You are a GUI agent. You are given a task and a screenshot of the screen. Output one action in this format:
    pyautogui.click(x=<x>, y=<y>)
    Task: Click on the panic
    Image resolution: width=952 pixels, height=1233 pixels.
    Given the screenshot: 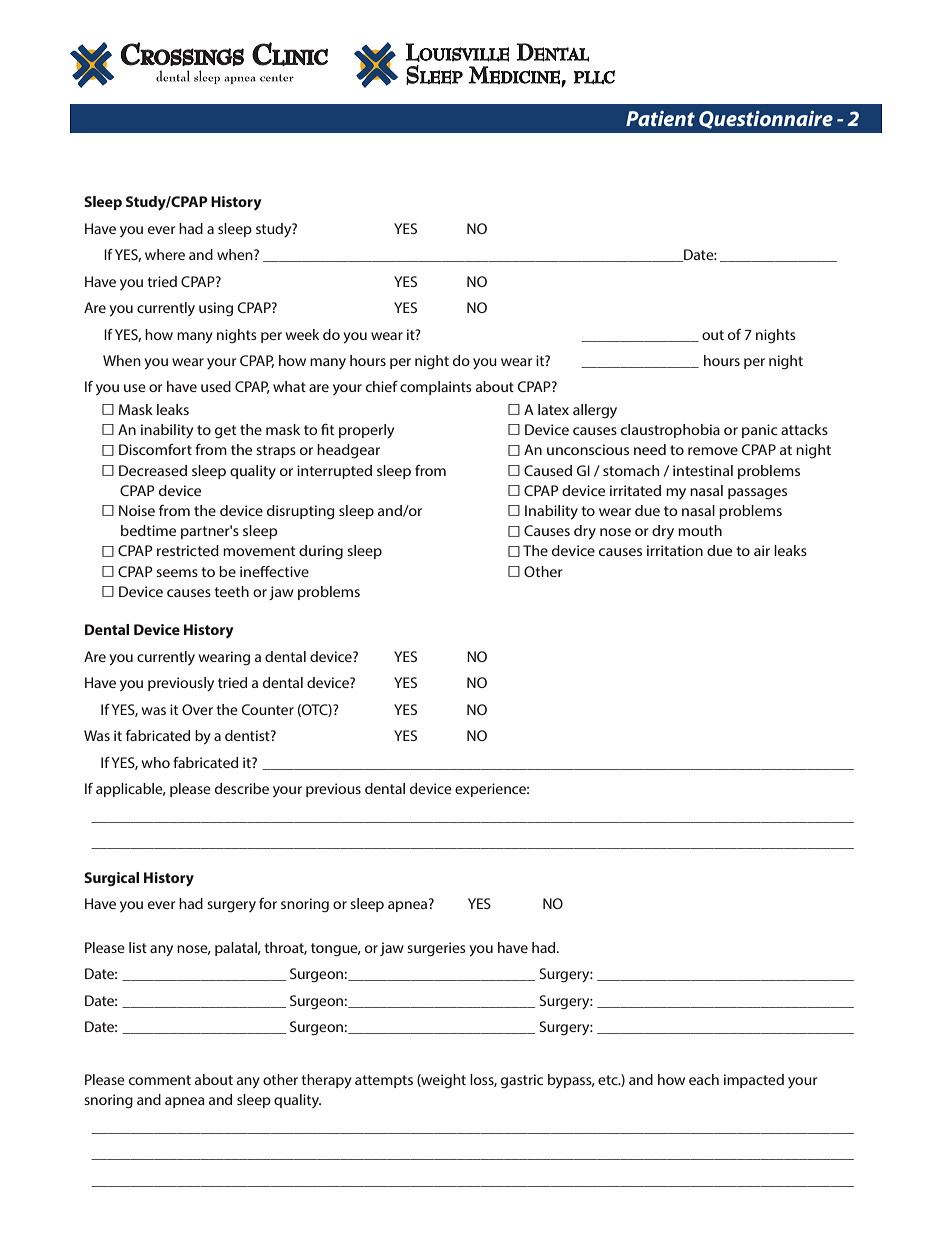 What is the action you would take?
    pyautogui.click(x=760, y=431)
